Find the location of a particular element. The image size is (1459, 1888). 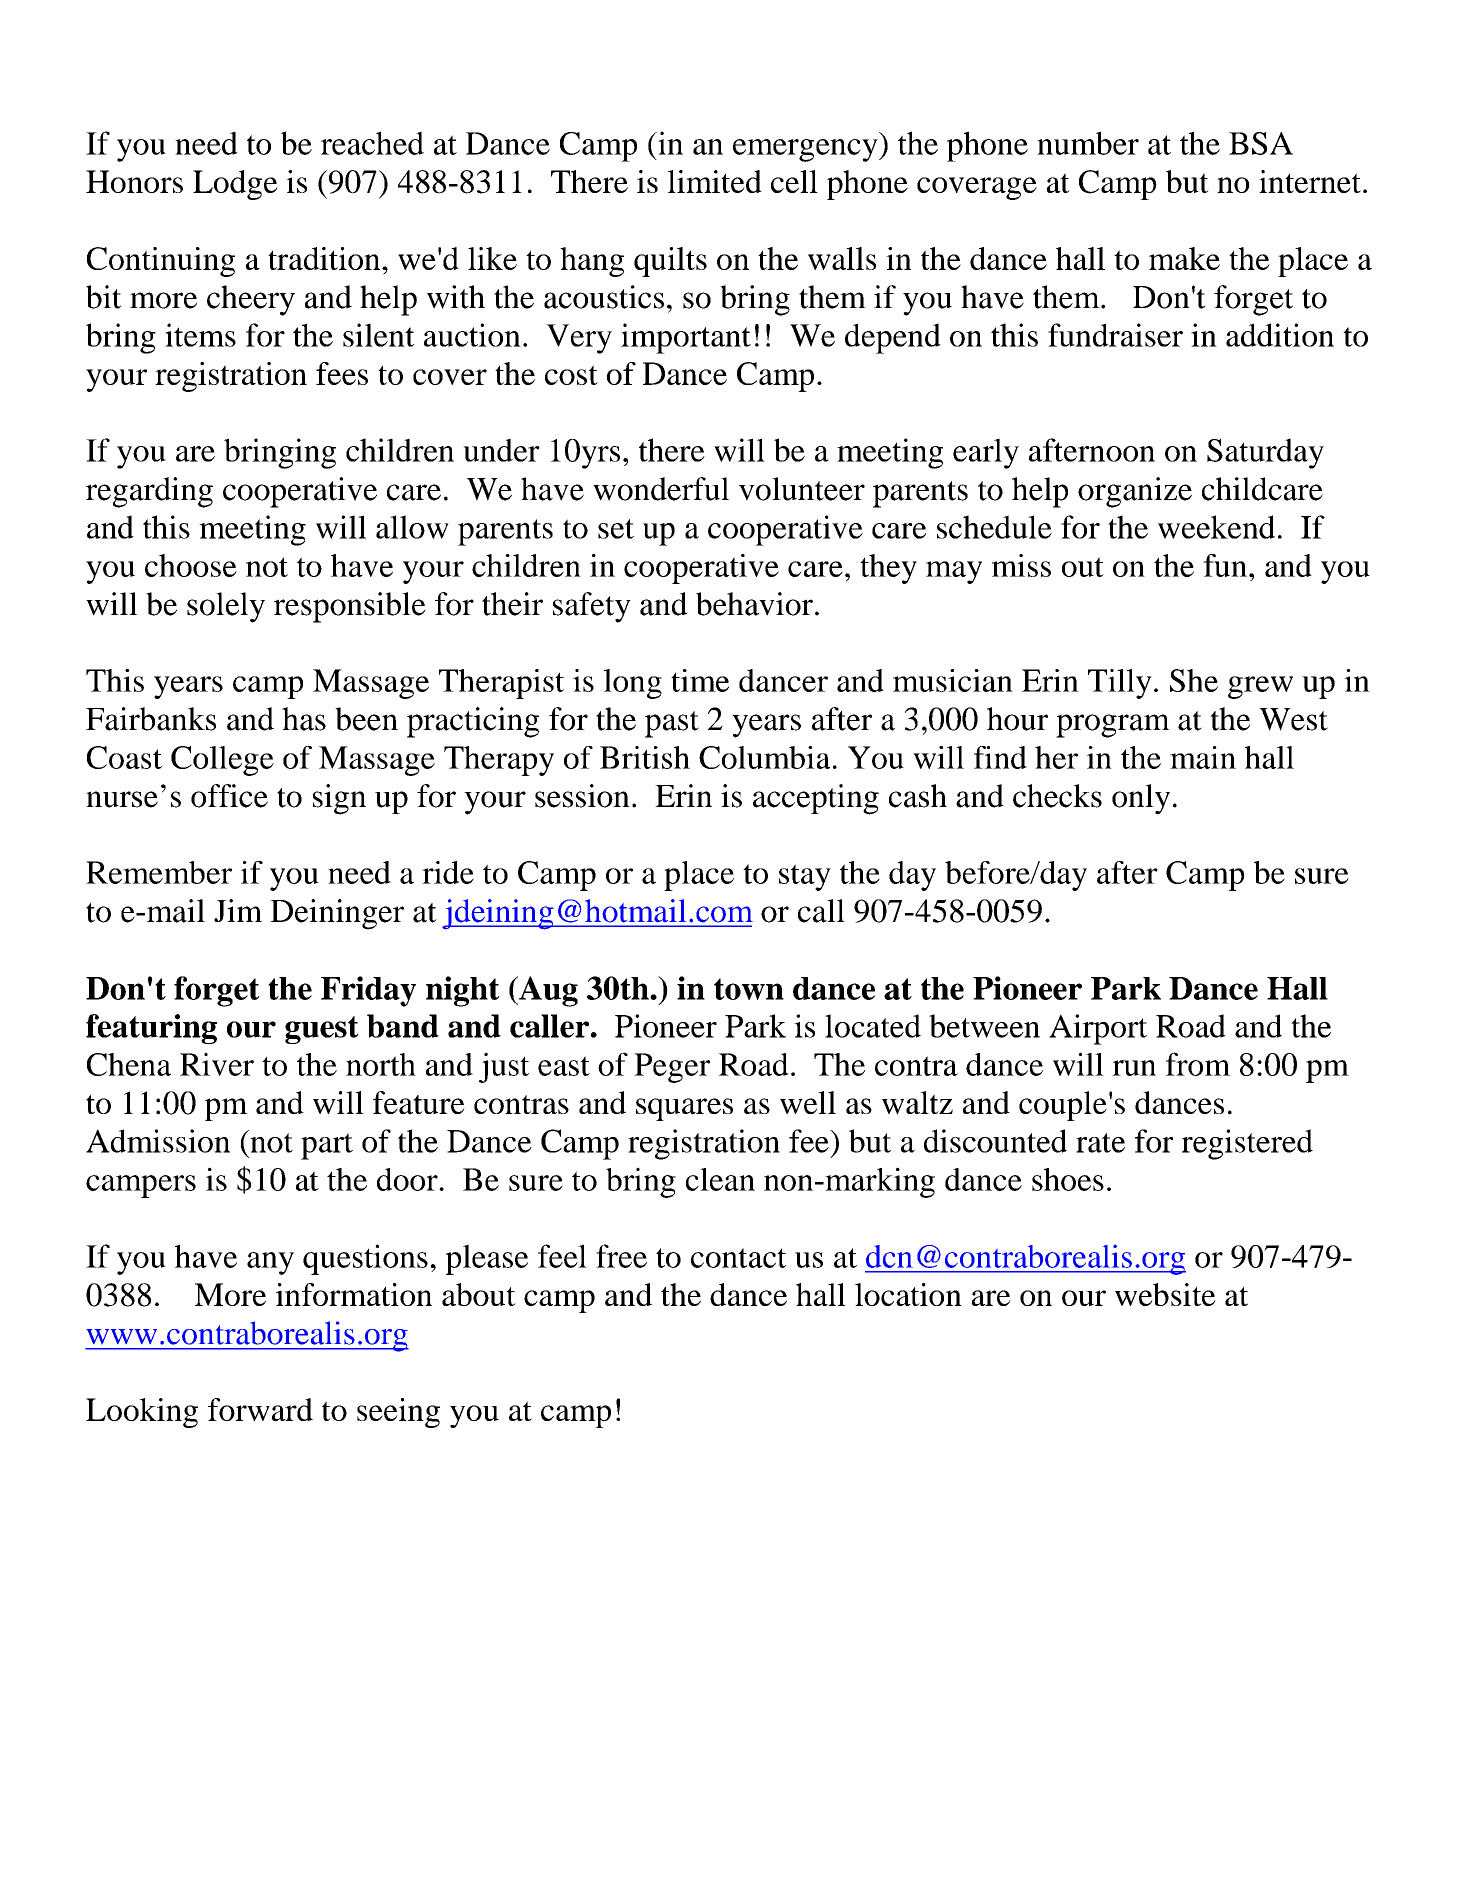

run is located at coordinates (1134, 1068).
